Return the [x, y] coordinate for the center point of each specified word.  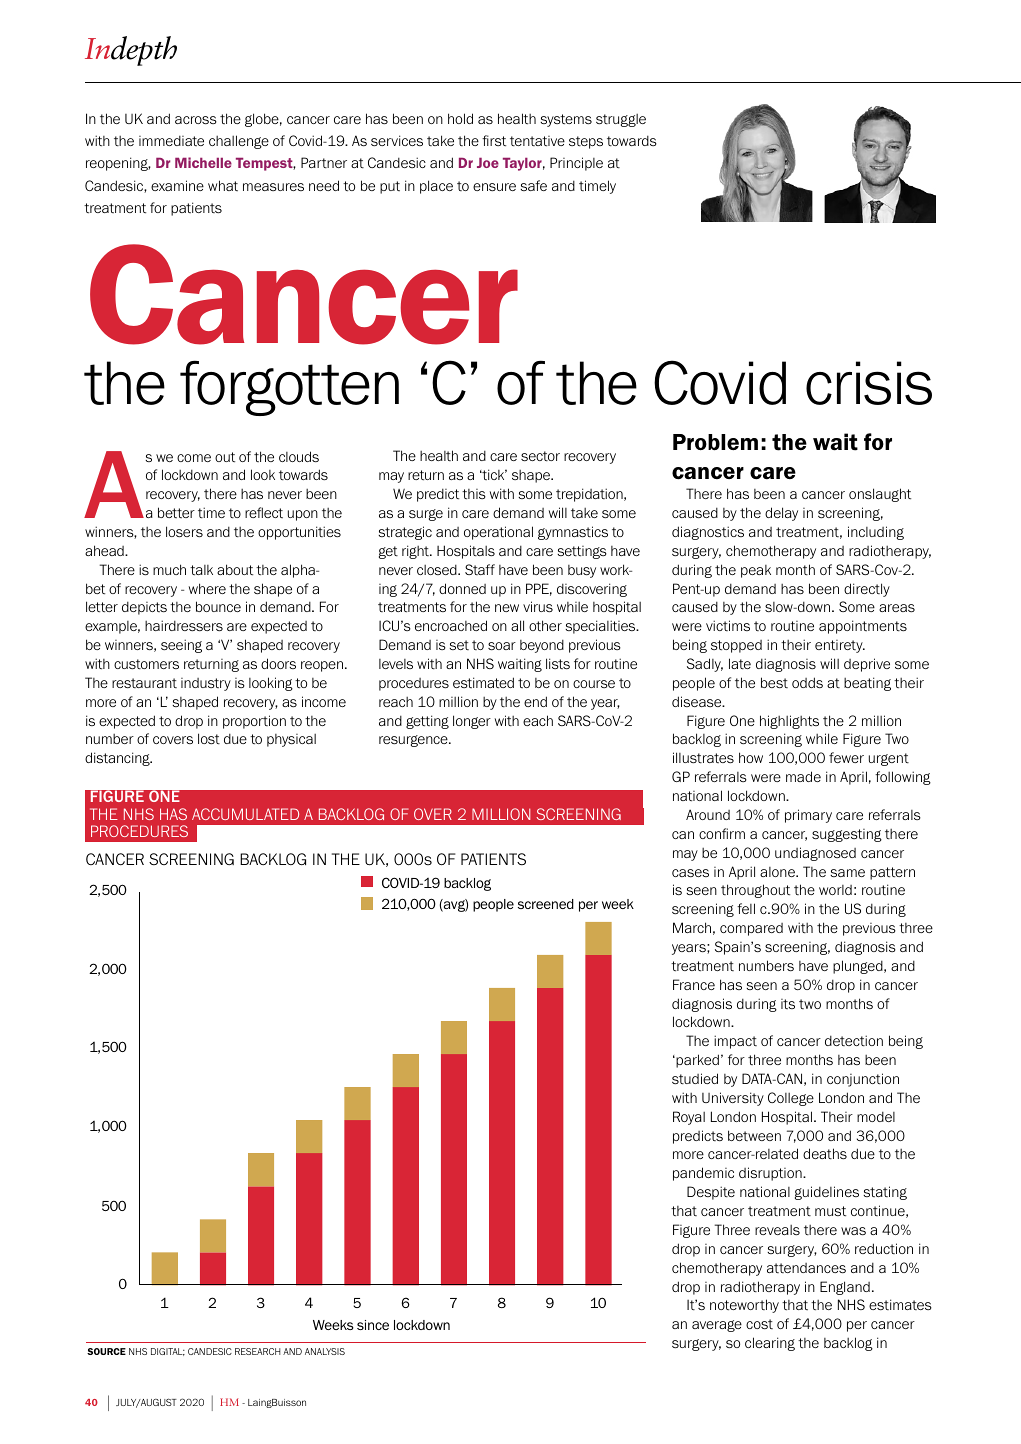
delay [781, 514]
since [373, 1325]
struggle [621, 120]
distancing [118, 759]
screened [546, 904]
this [474, 494]
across [196, 120]
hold [460, 118]
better [176, 512]
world [835, 890]
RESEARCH [258, 1351]
